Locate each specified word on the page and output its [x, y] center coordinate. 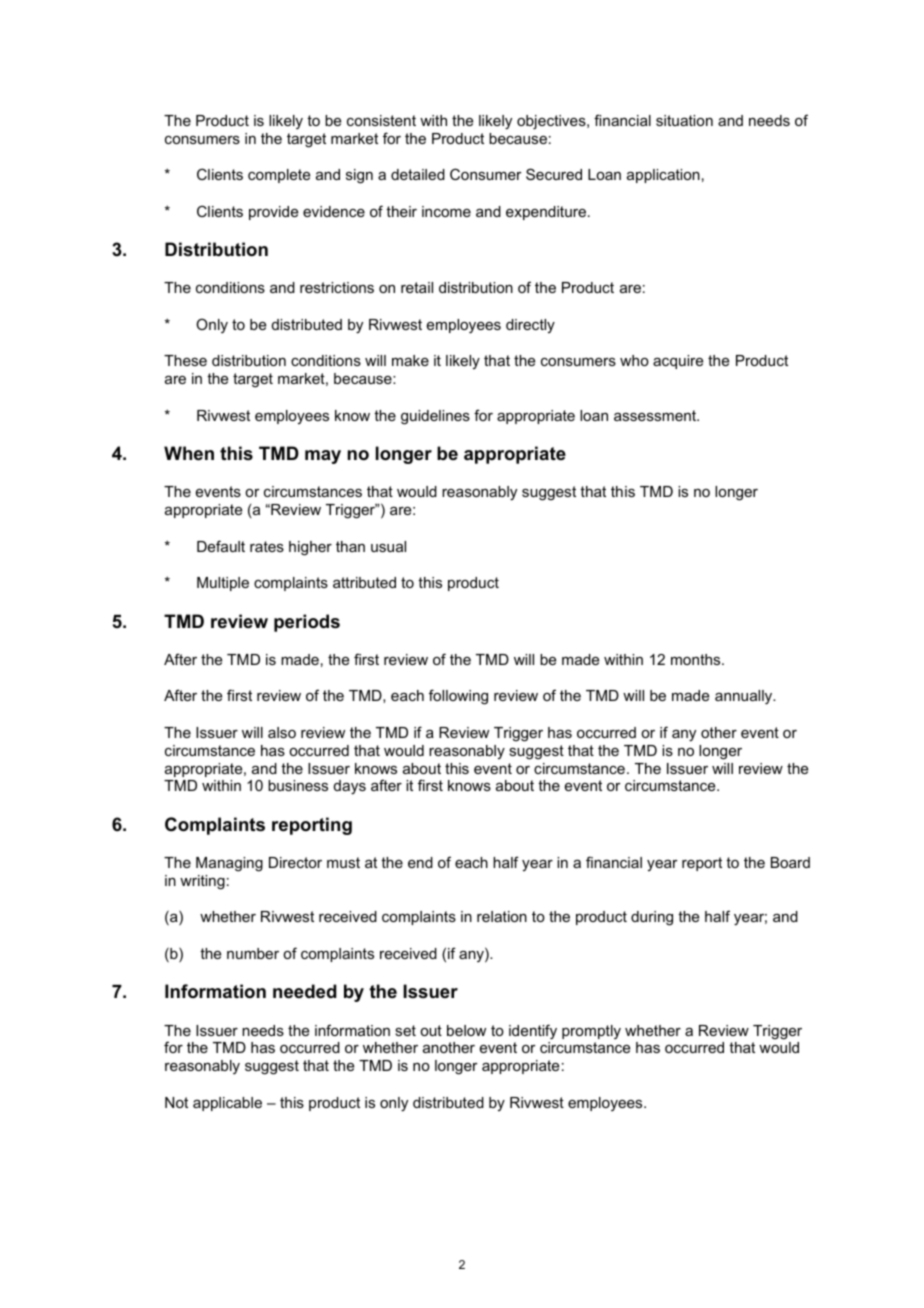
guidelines [435, 417]
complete [279, 176]
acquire [678, 362]
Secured [554, 174]
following [458, 697]
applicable [227, 1104]
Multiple [223, 584]
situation [684, 120]
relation [502, 916]
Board [790, 862]
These [185, 360]
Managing [229, 864]
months [697, 659]
